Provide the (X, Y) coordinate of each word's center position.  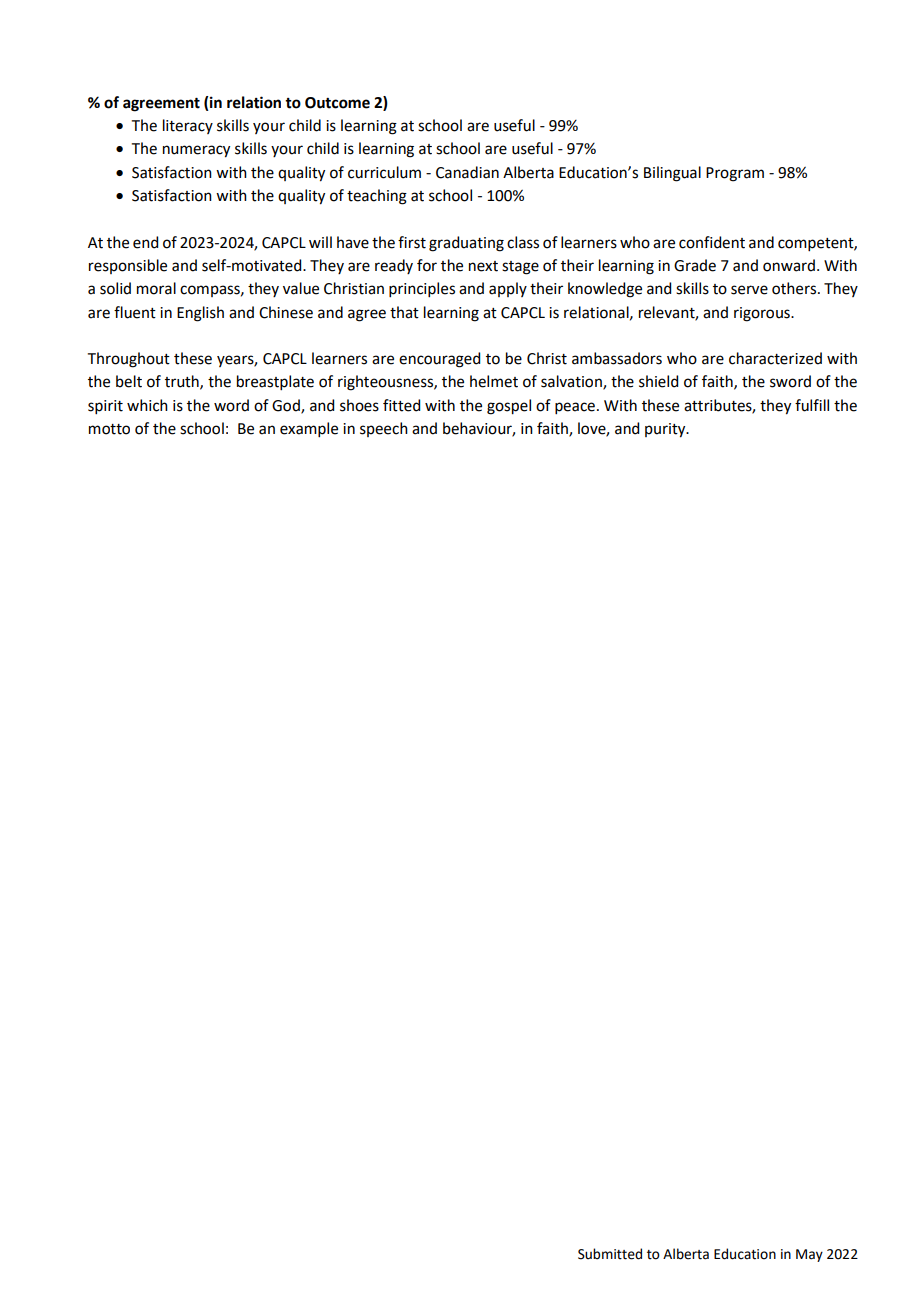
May (809, 1255)
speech (384, 429)
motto (109, 429)
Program (735, 174)
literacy (188, 126)
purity (666, 430)
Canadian (467, 172)
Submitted (610, 1254)
